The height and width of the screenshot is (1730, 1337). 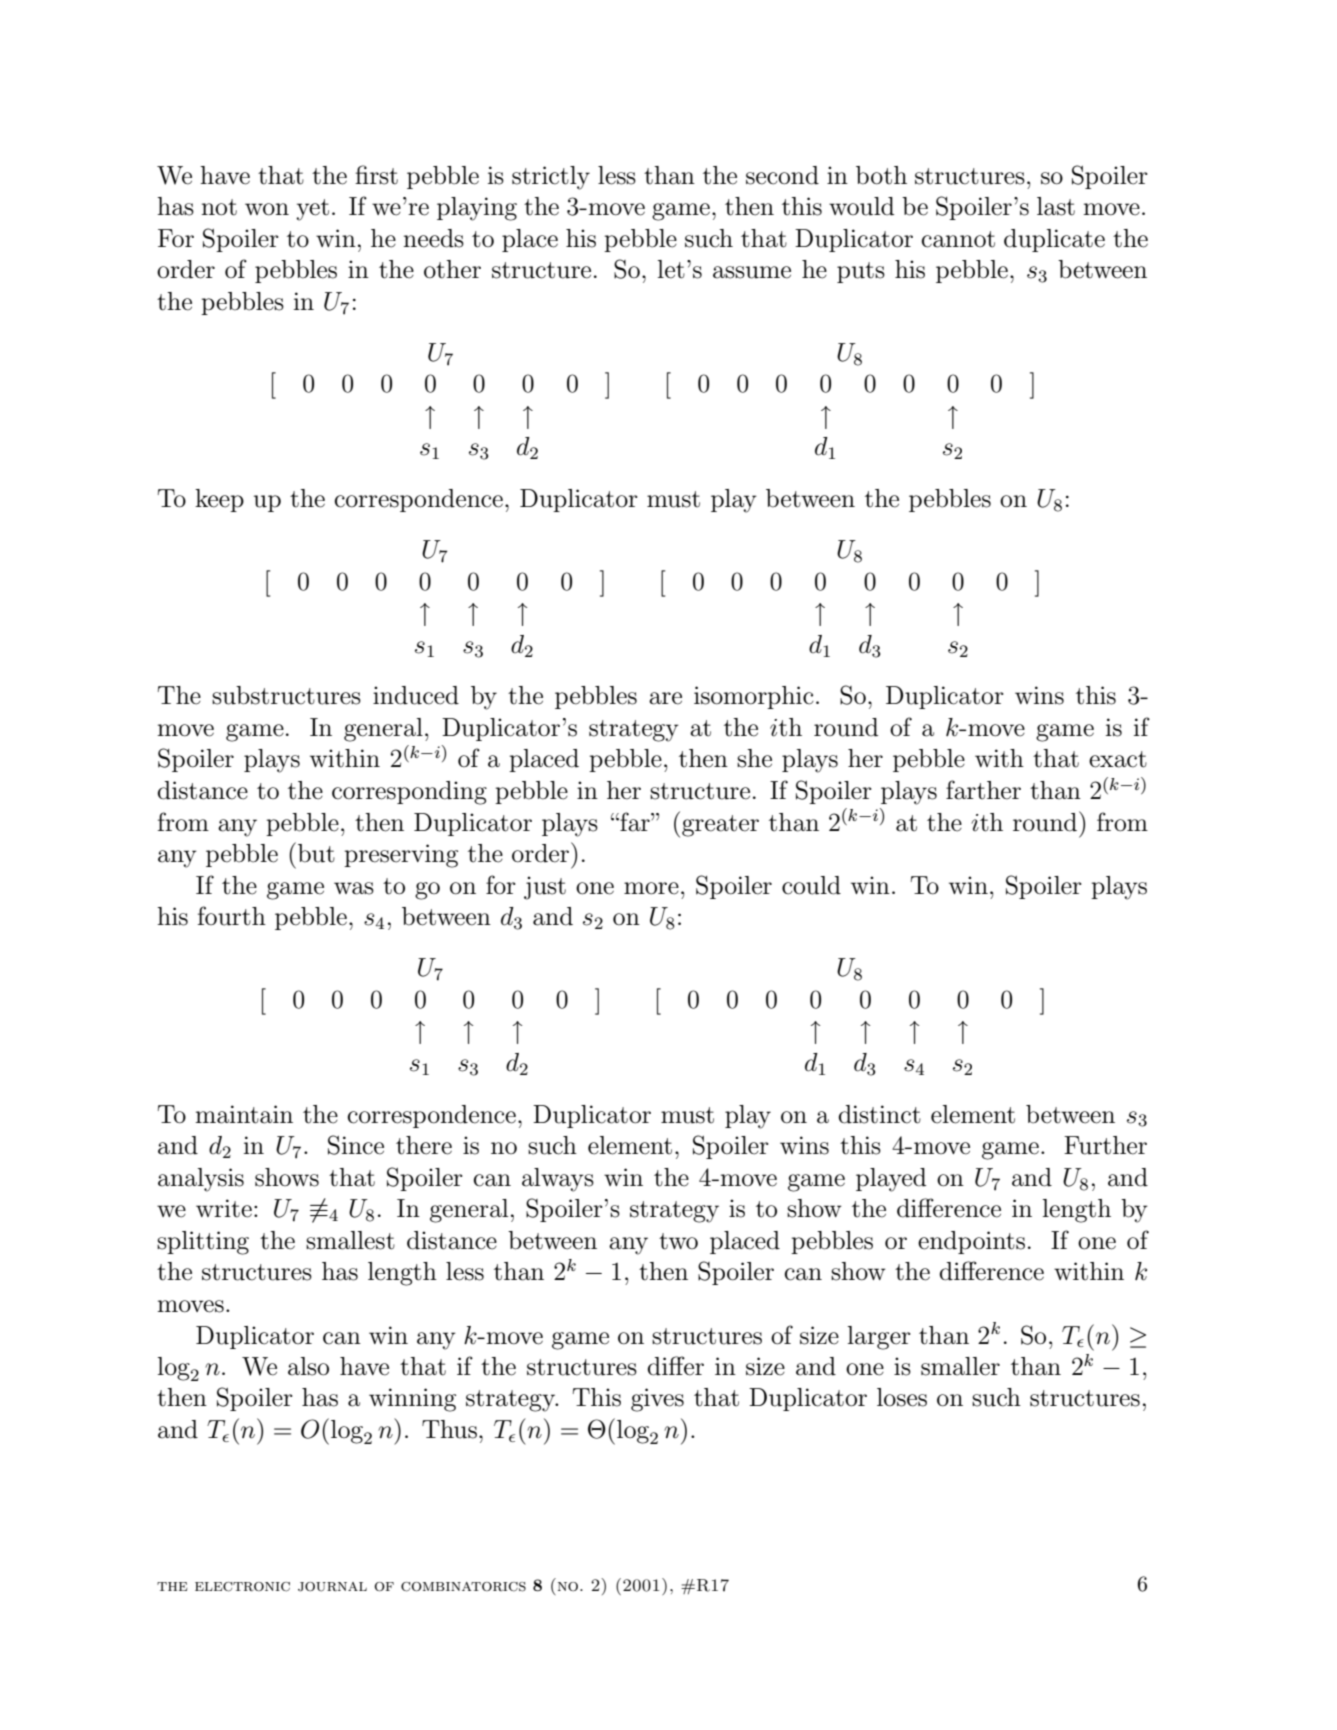 What do you see at coordinates (651, 888) in the screenshot?
I see `more` at bounding box center [651, 888].
